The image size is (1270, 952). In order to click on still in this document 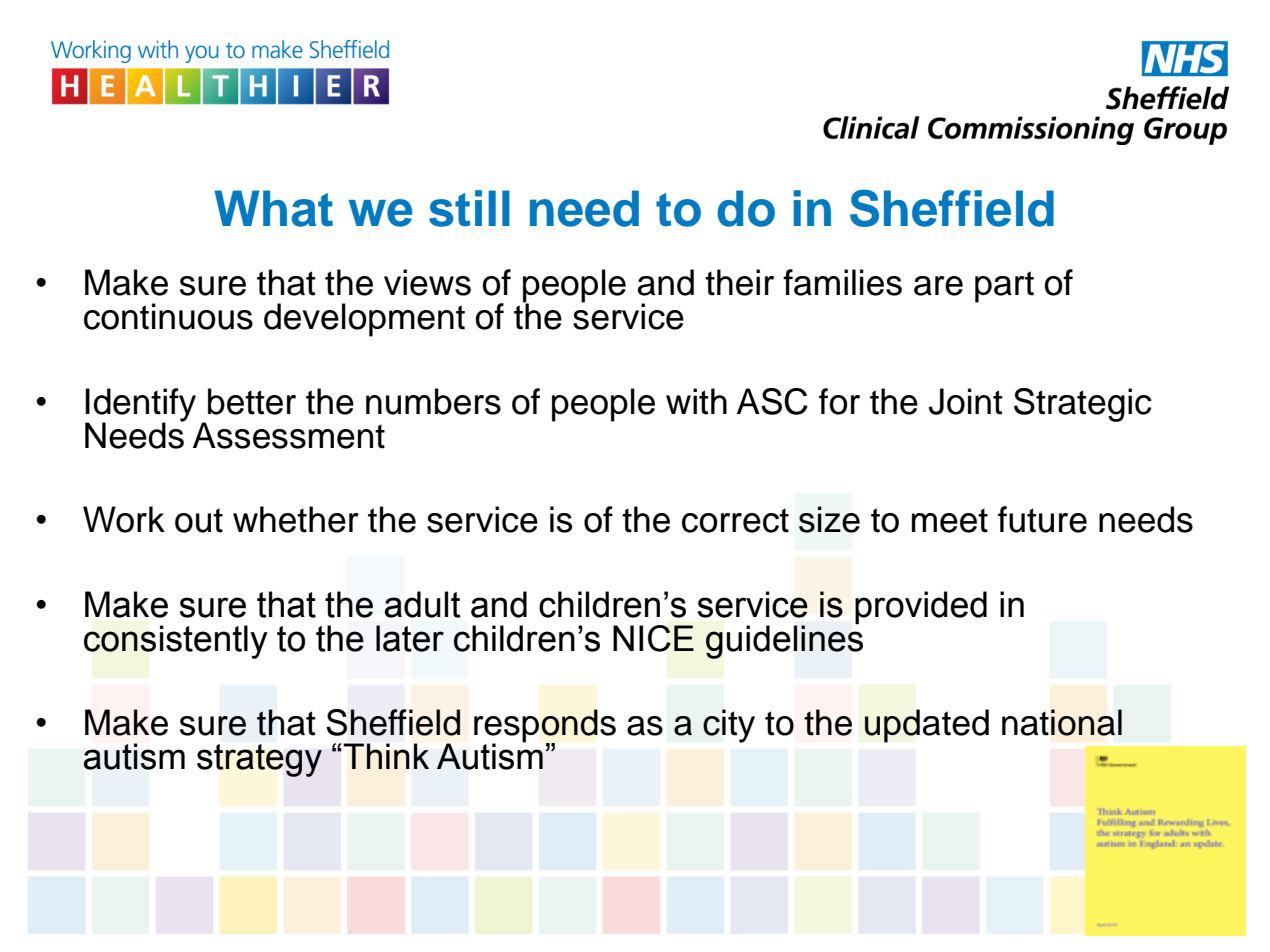, I will do `click(469, 208)`.
